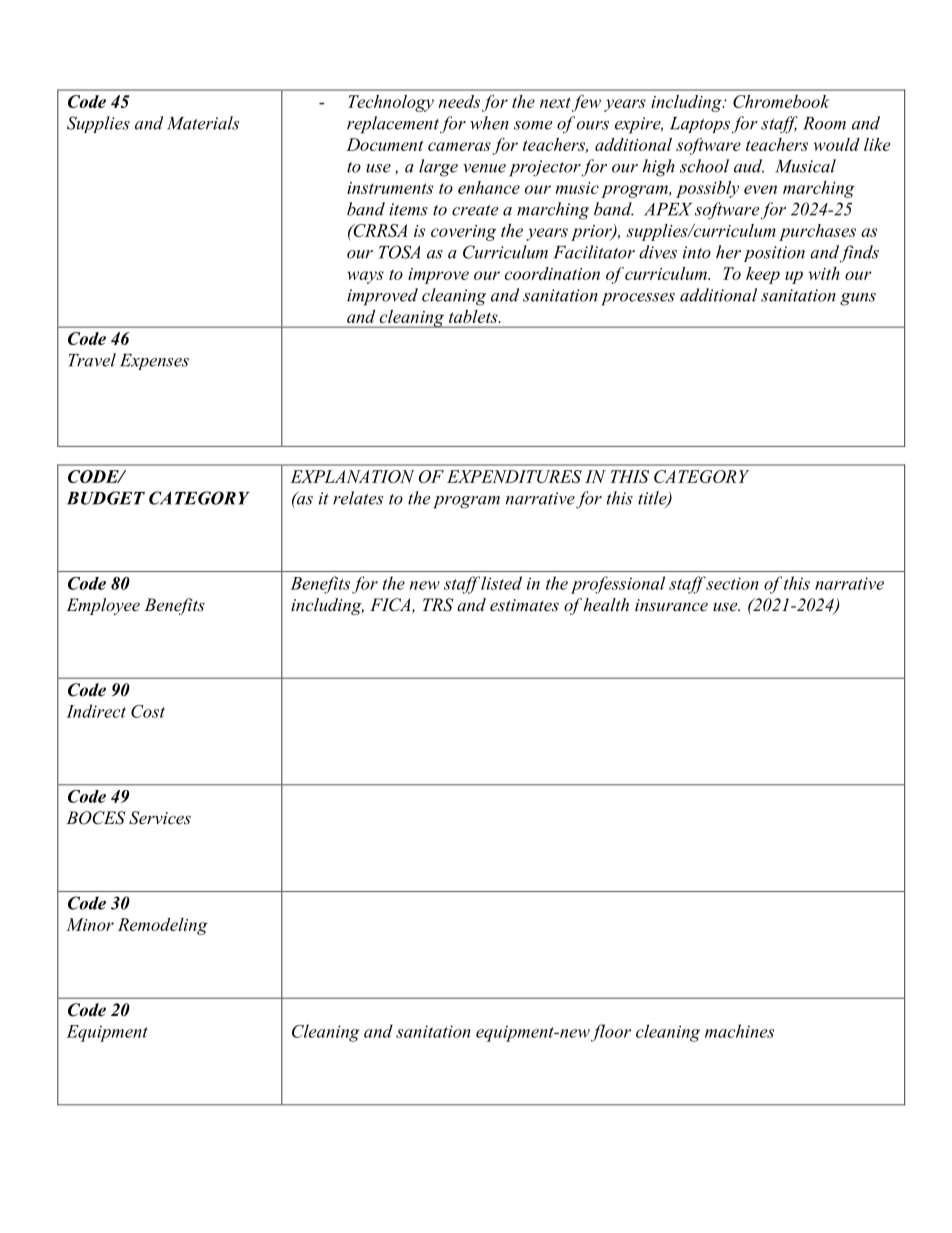 This document has width=952, height=1233. Describe the element at coordinates (501, 583) in the document. I see `listed` at that location.
